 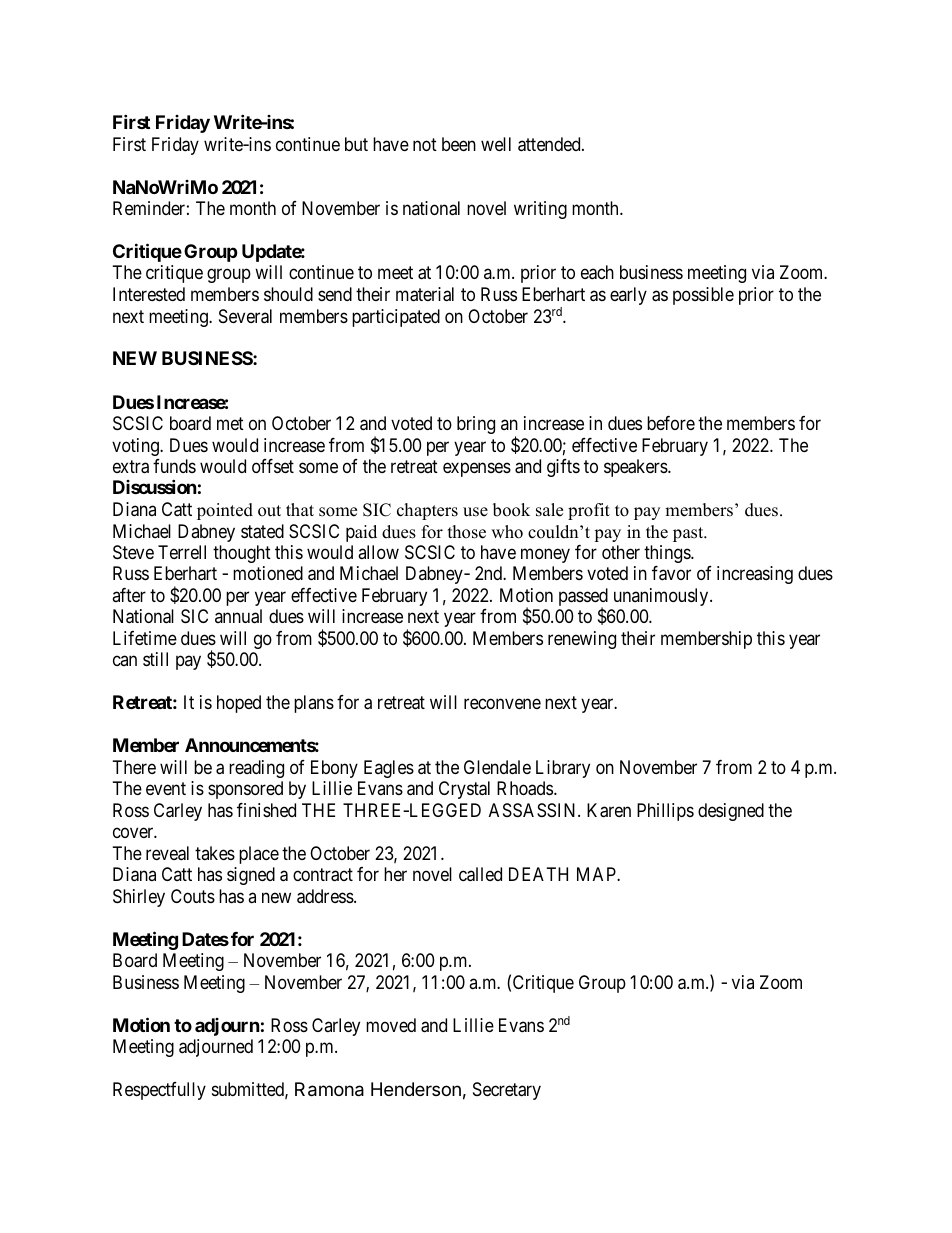 I want to click on annual, so click(x=238, y=616).
